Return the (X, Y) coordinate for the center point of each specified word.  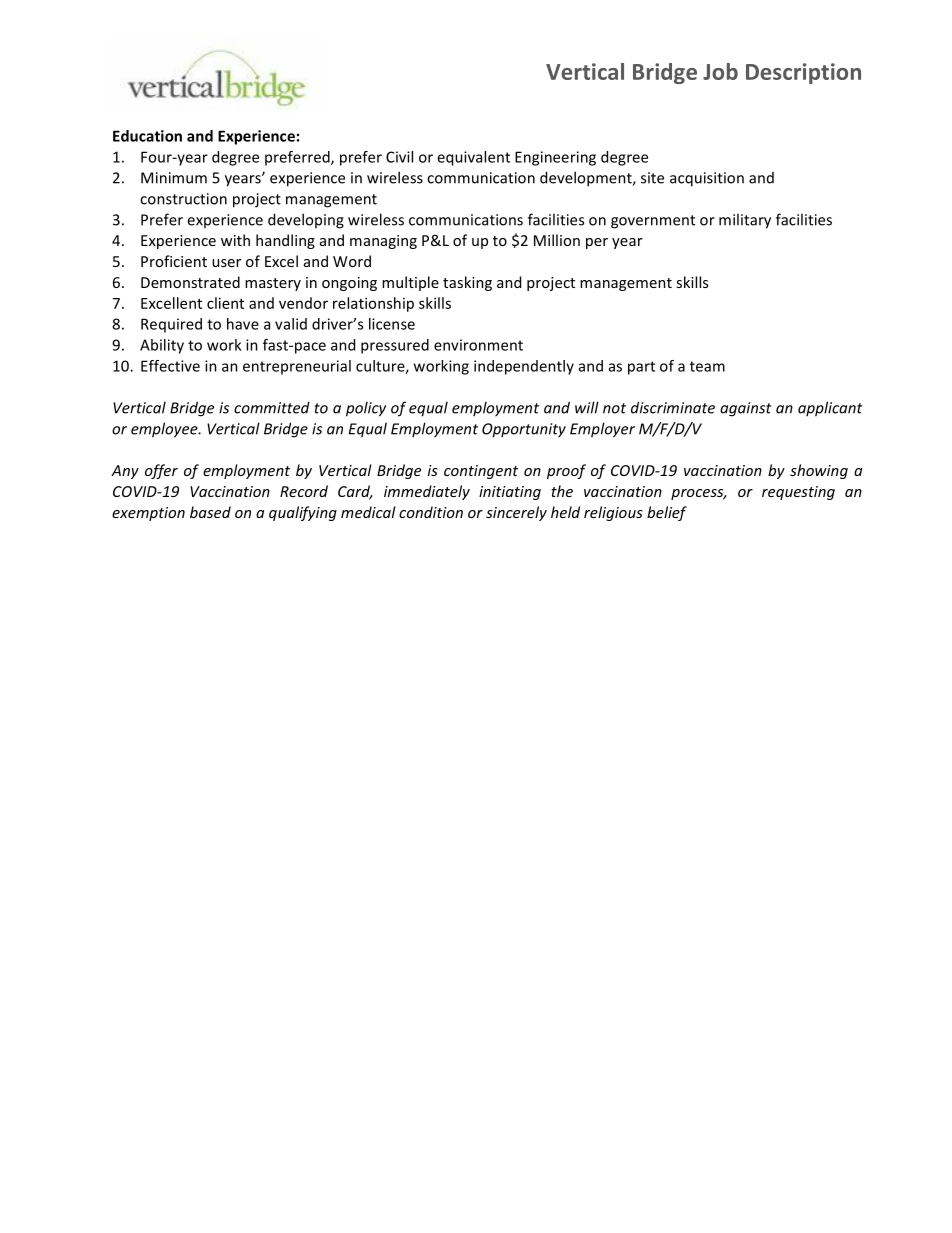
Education (147, 136)
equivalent (473, 158)
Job (720, 71)
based (210, 512)
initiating (510, 493)
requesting (798, 493)
